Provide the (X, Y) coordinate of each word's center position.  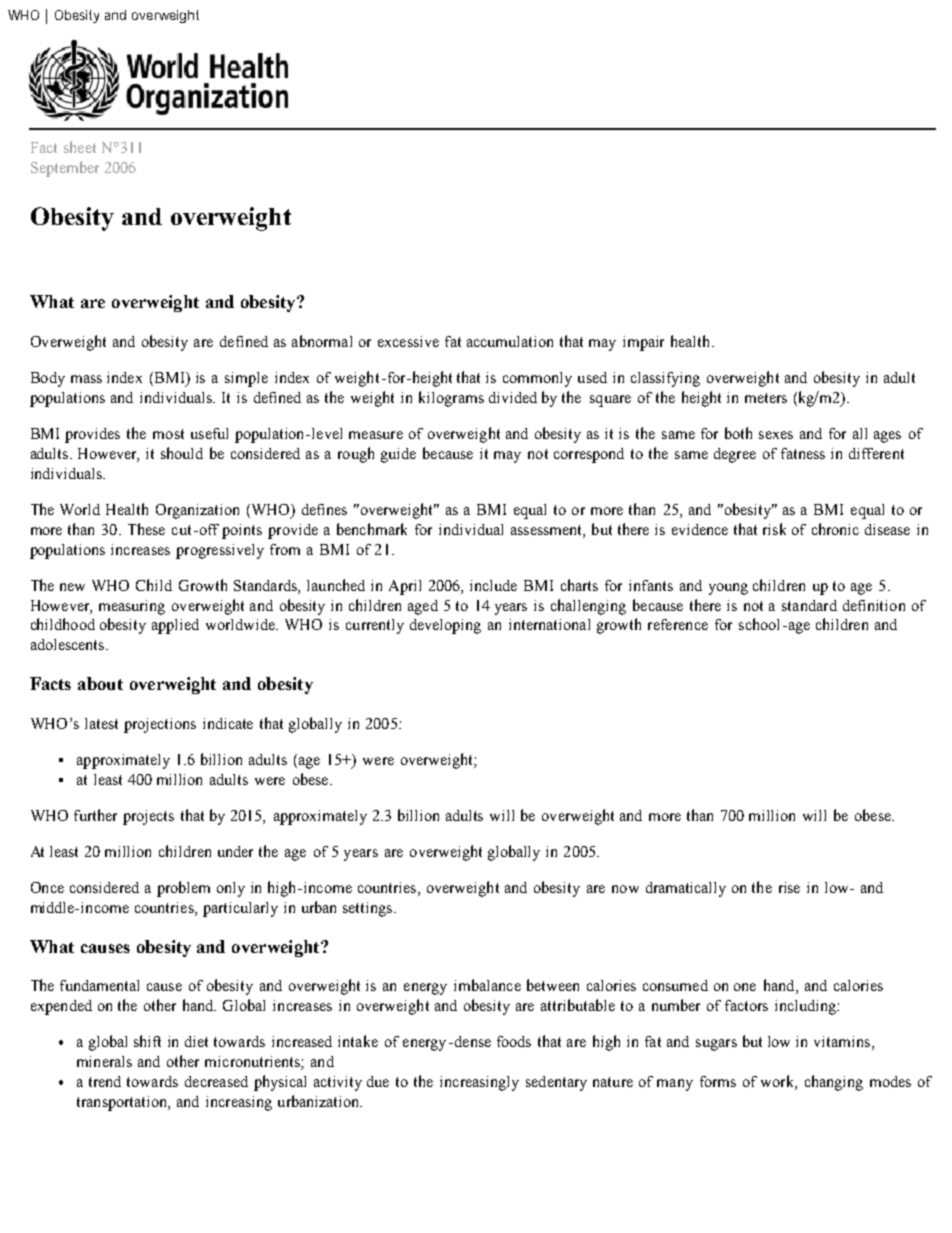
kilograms (451, 399)
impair (643, 343)
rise (789, 887)
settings (369, 909)
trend (105, 1081)
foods (514, 1041)
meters (766, 398)
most (168, 434)
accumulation (510, 341)
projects (148, 817)
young (728, 589)
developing (445, 626)
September (65, 169)
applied (175, 626)
